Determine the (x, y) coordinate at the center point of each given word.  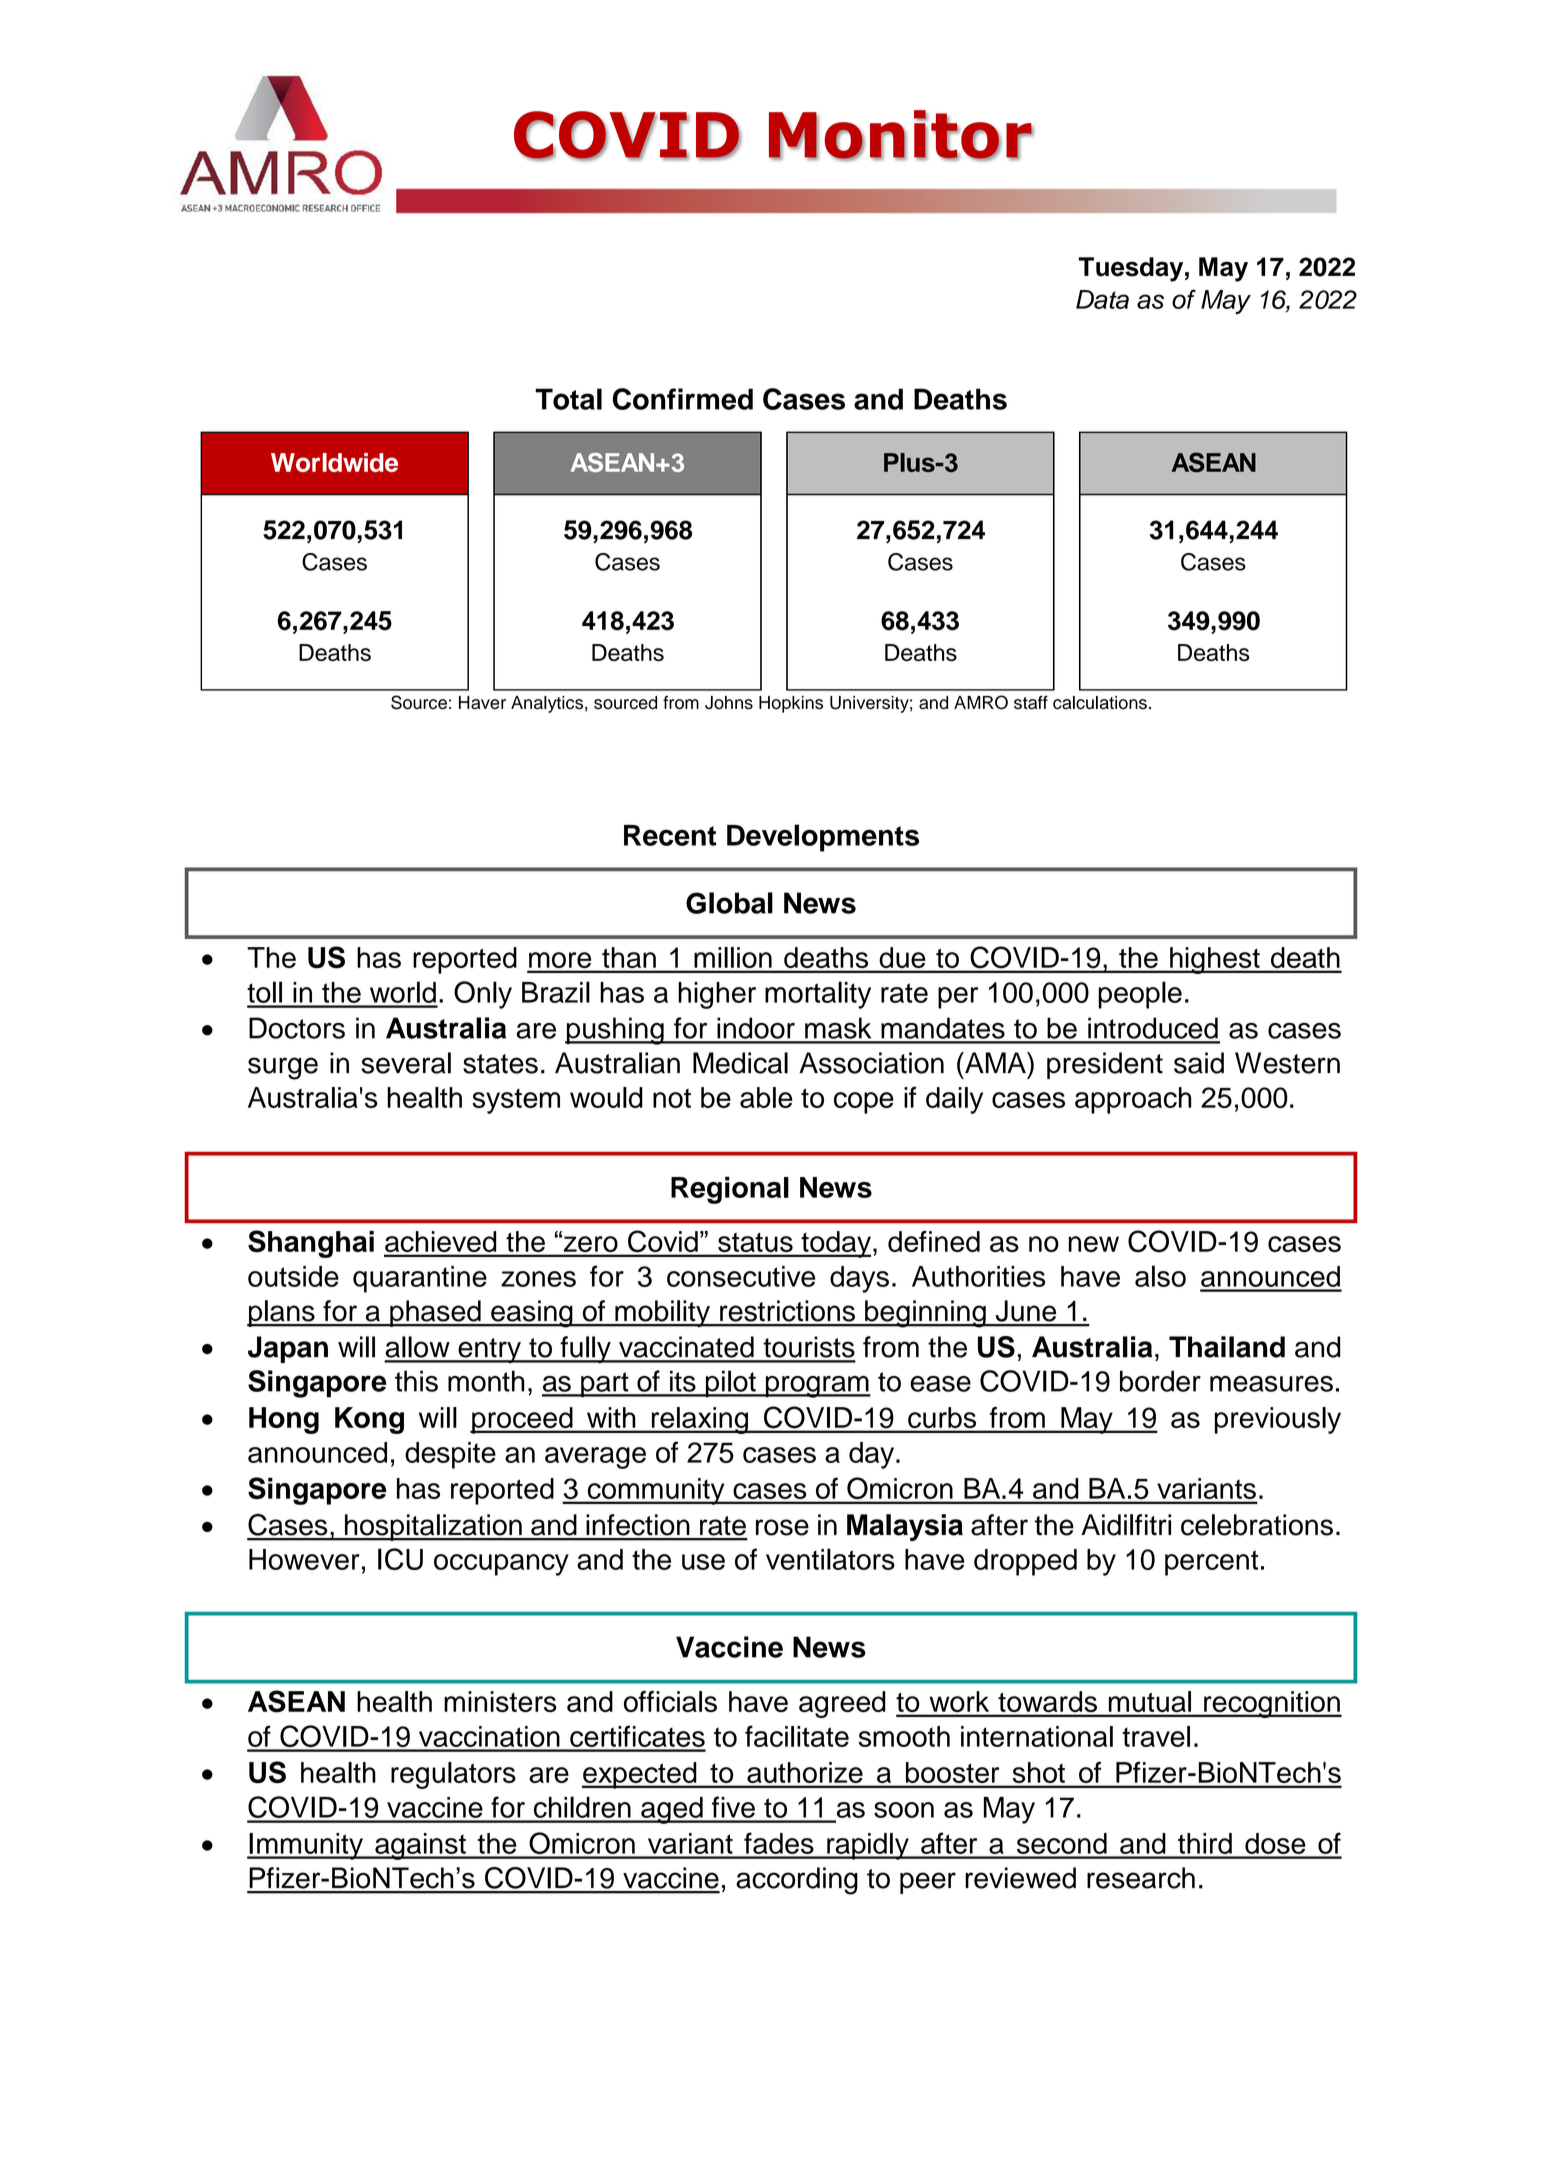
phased (435, 1313)
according (797, 1881)
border (1160, 1381)
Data (1102, 299)
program (817, 1387)
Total (568, 399)
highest (1215, 960)
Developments (823, 838)
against (420, 1846)
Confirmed (683, 399)
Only (483, 995)
